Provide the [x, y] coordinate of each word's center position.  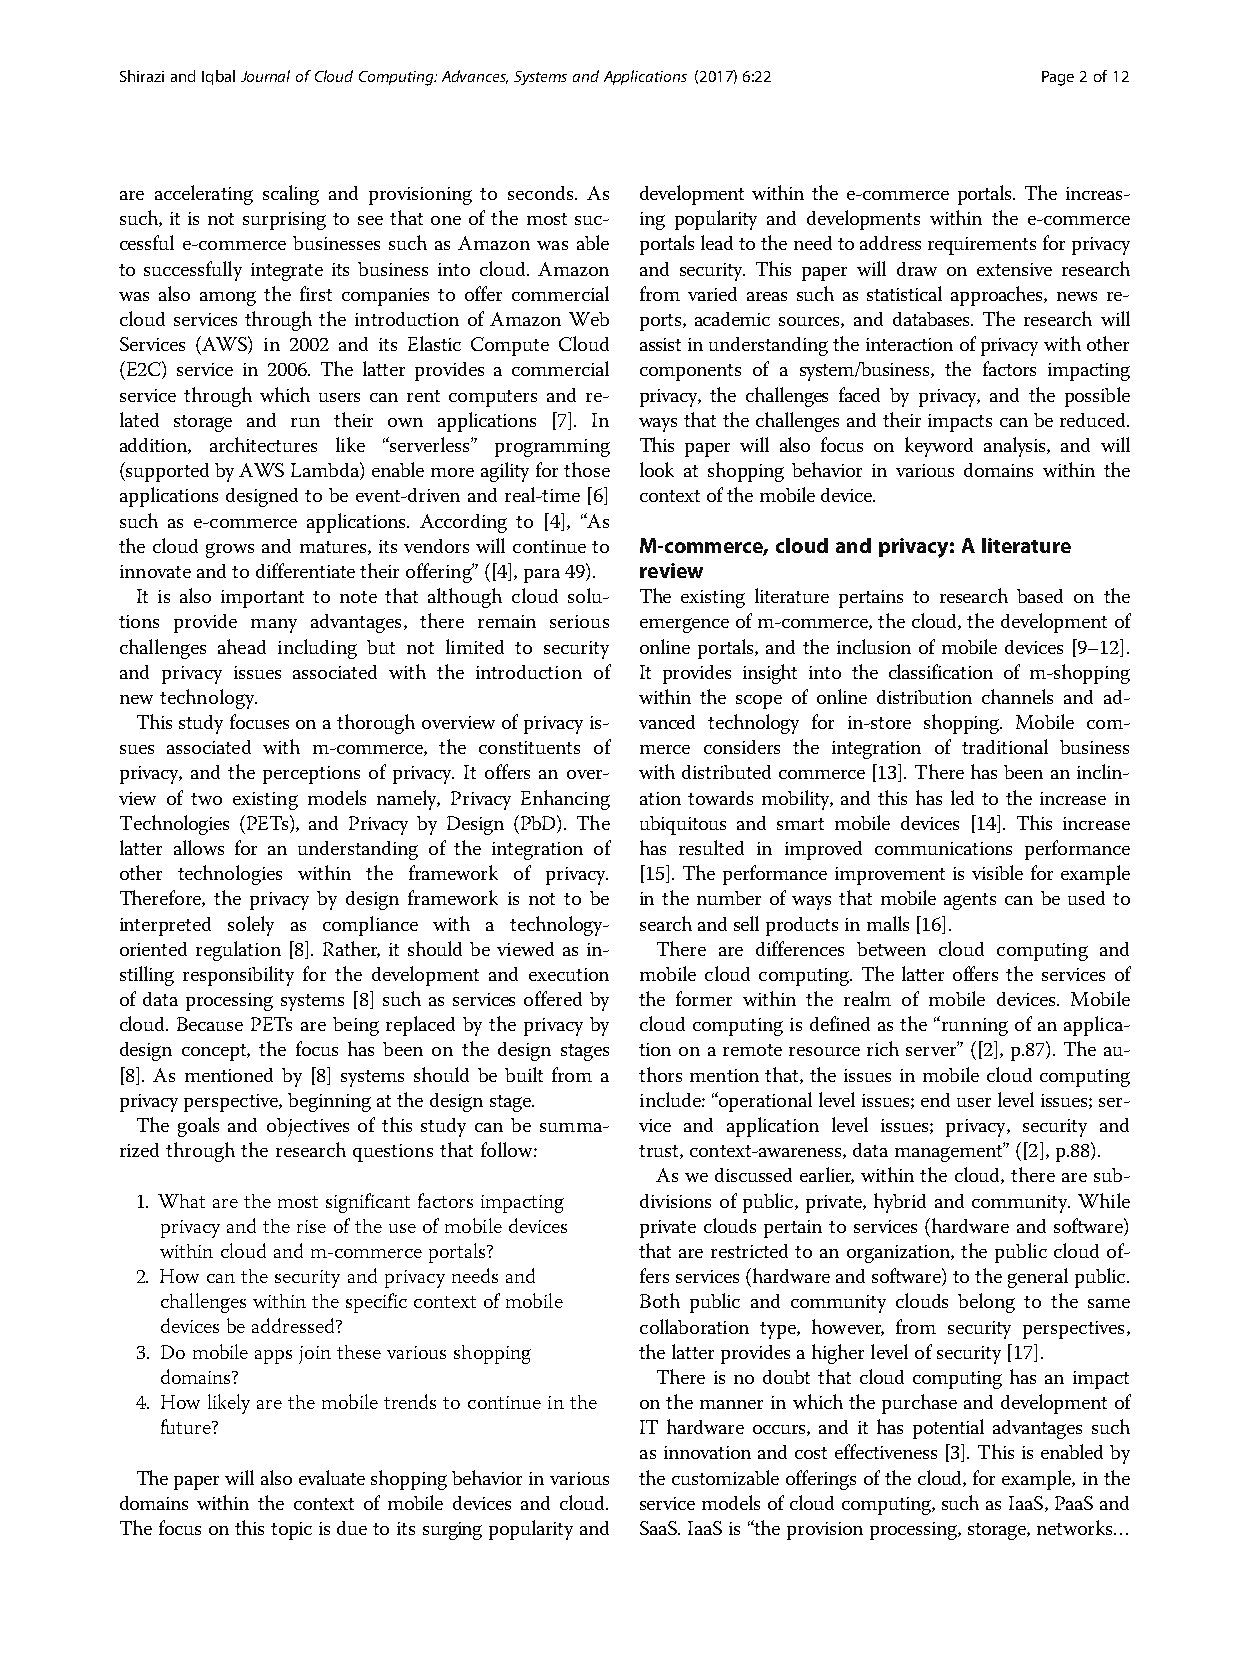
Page [1058, 78]
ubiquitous [683, 825]
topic [291, 1531]
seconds [542, 193]
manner [731, 1404]
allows [199, 847]
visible [997, 872]
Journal [265, 76]
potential [948, 1429]
